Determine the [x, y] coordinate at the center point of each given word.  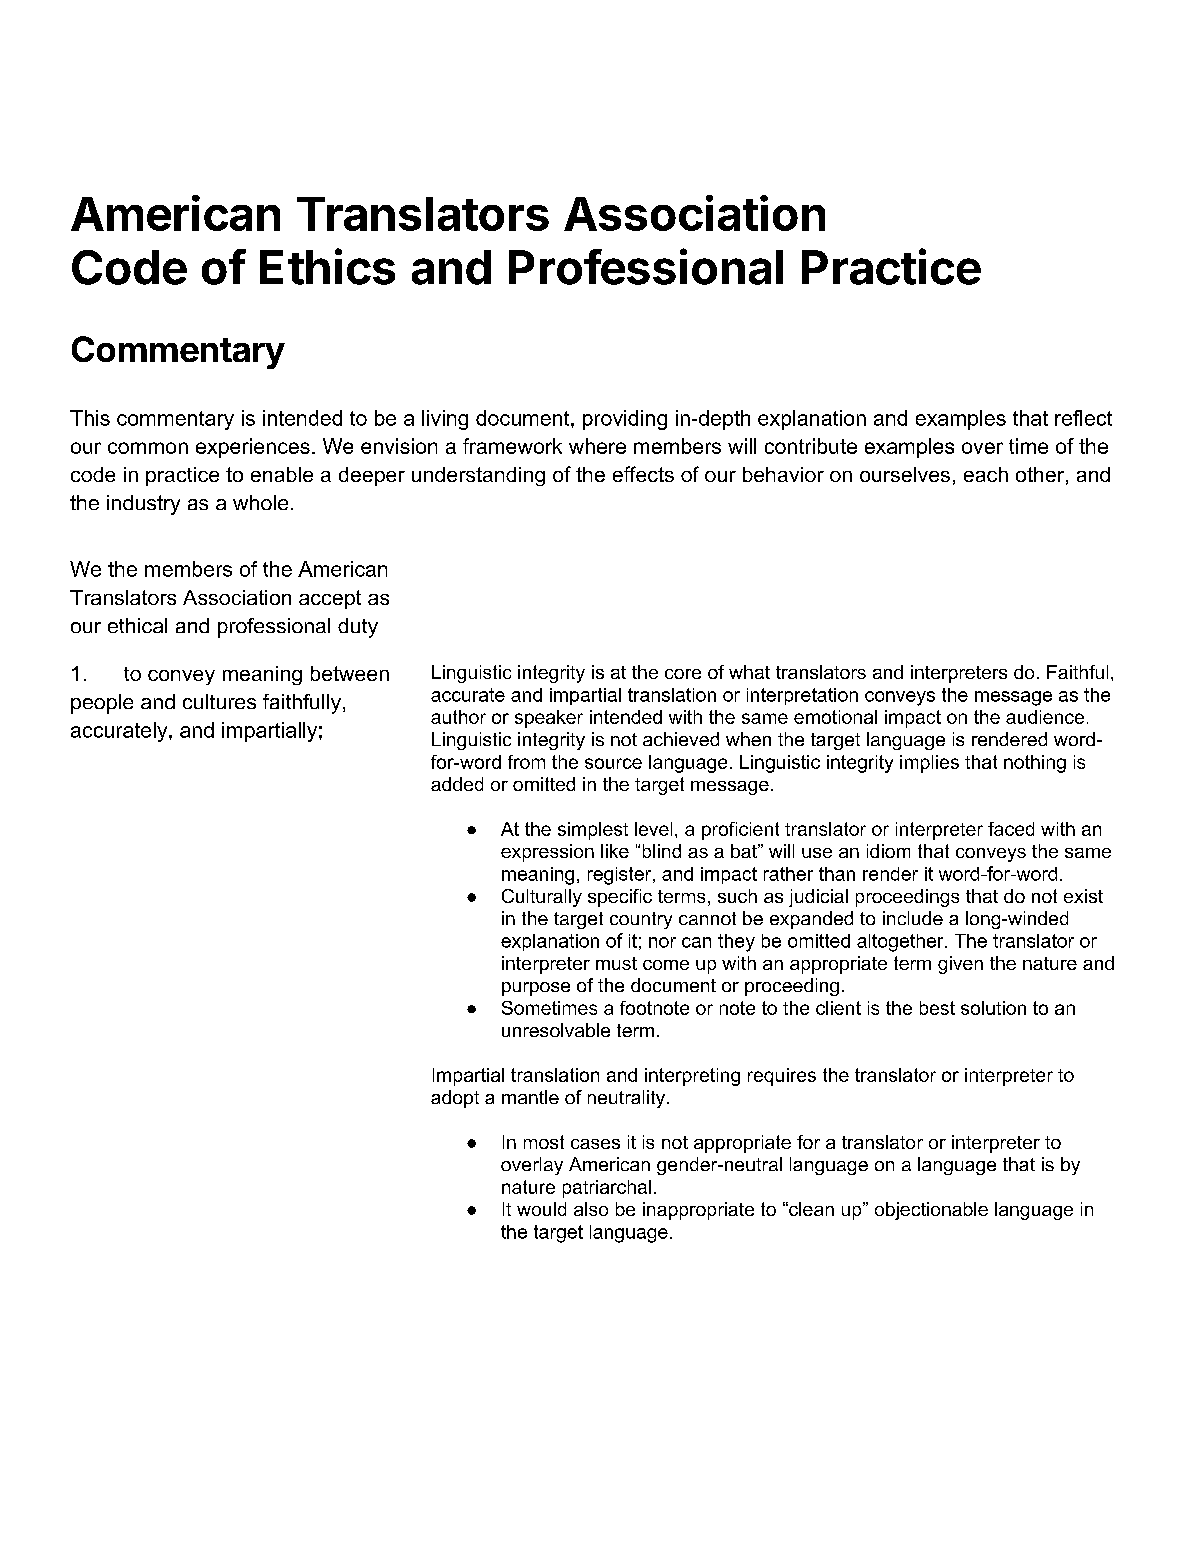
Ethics [327, 266]
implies [929, 764]
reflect [1083, 418]
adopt [455, 1099]
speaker [549, 719]
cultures [219, 701]
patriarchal [607, 1189]
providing [625, 420]
